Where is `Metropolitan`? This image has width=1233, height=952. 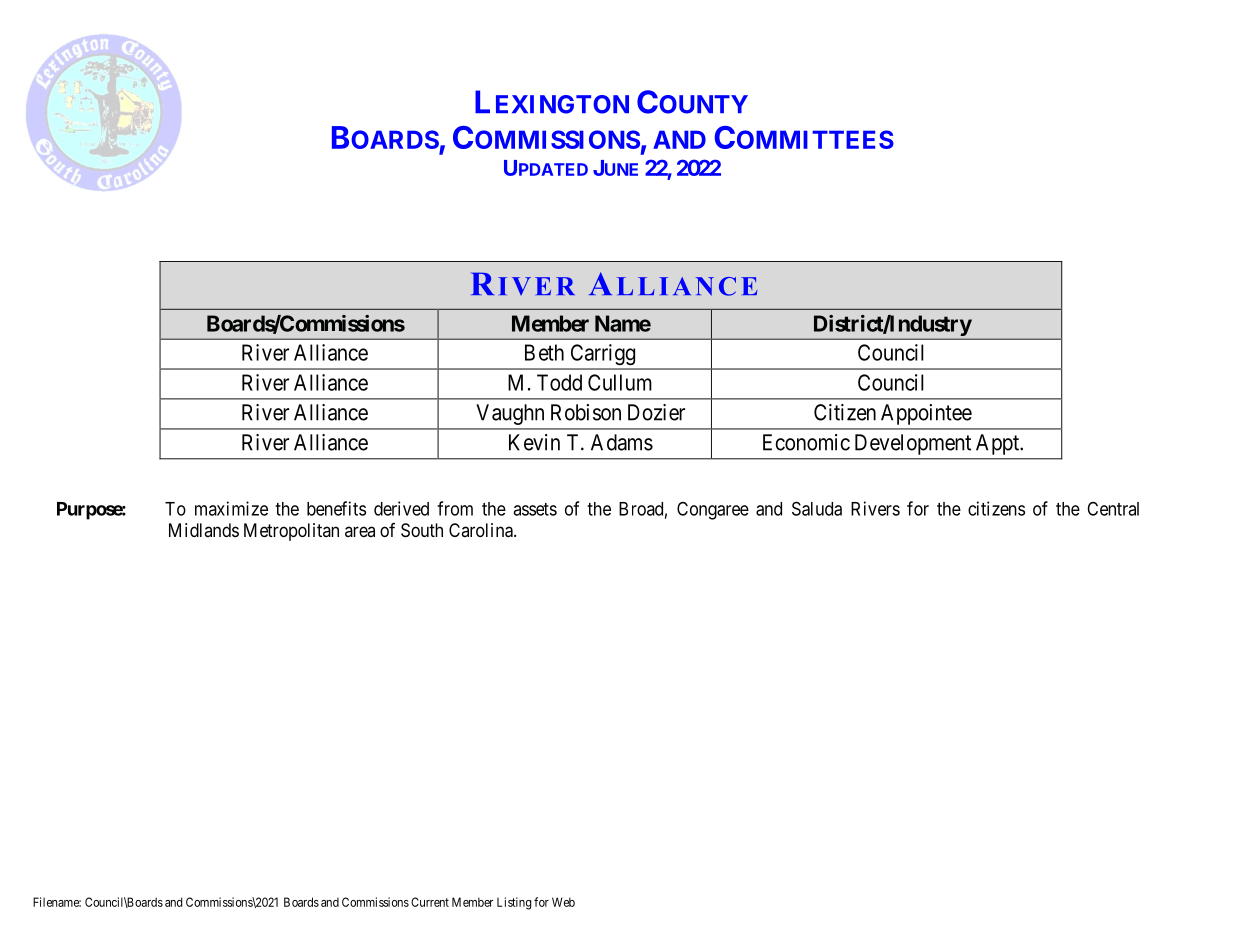 Metropolitan is located at coordinates (291, 532).
